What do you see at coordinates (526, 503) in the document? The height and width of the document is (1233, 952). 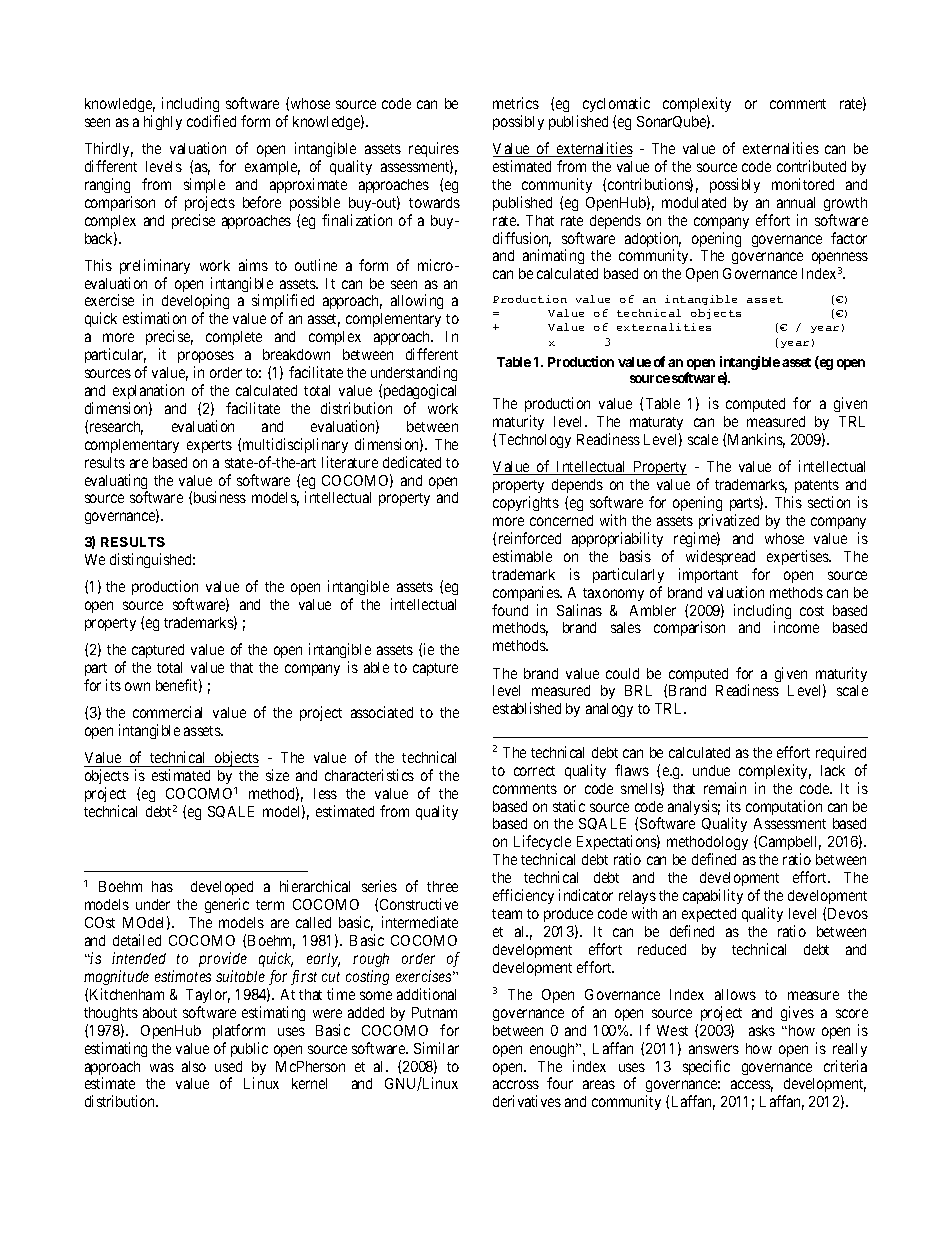 I see `copyrights` at bounding box center [526, 503].
